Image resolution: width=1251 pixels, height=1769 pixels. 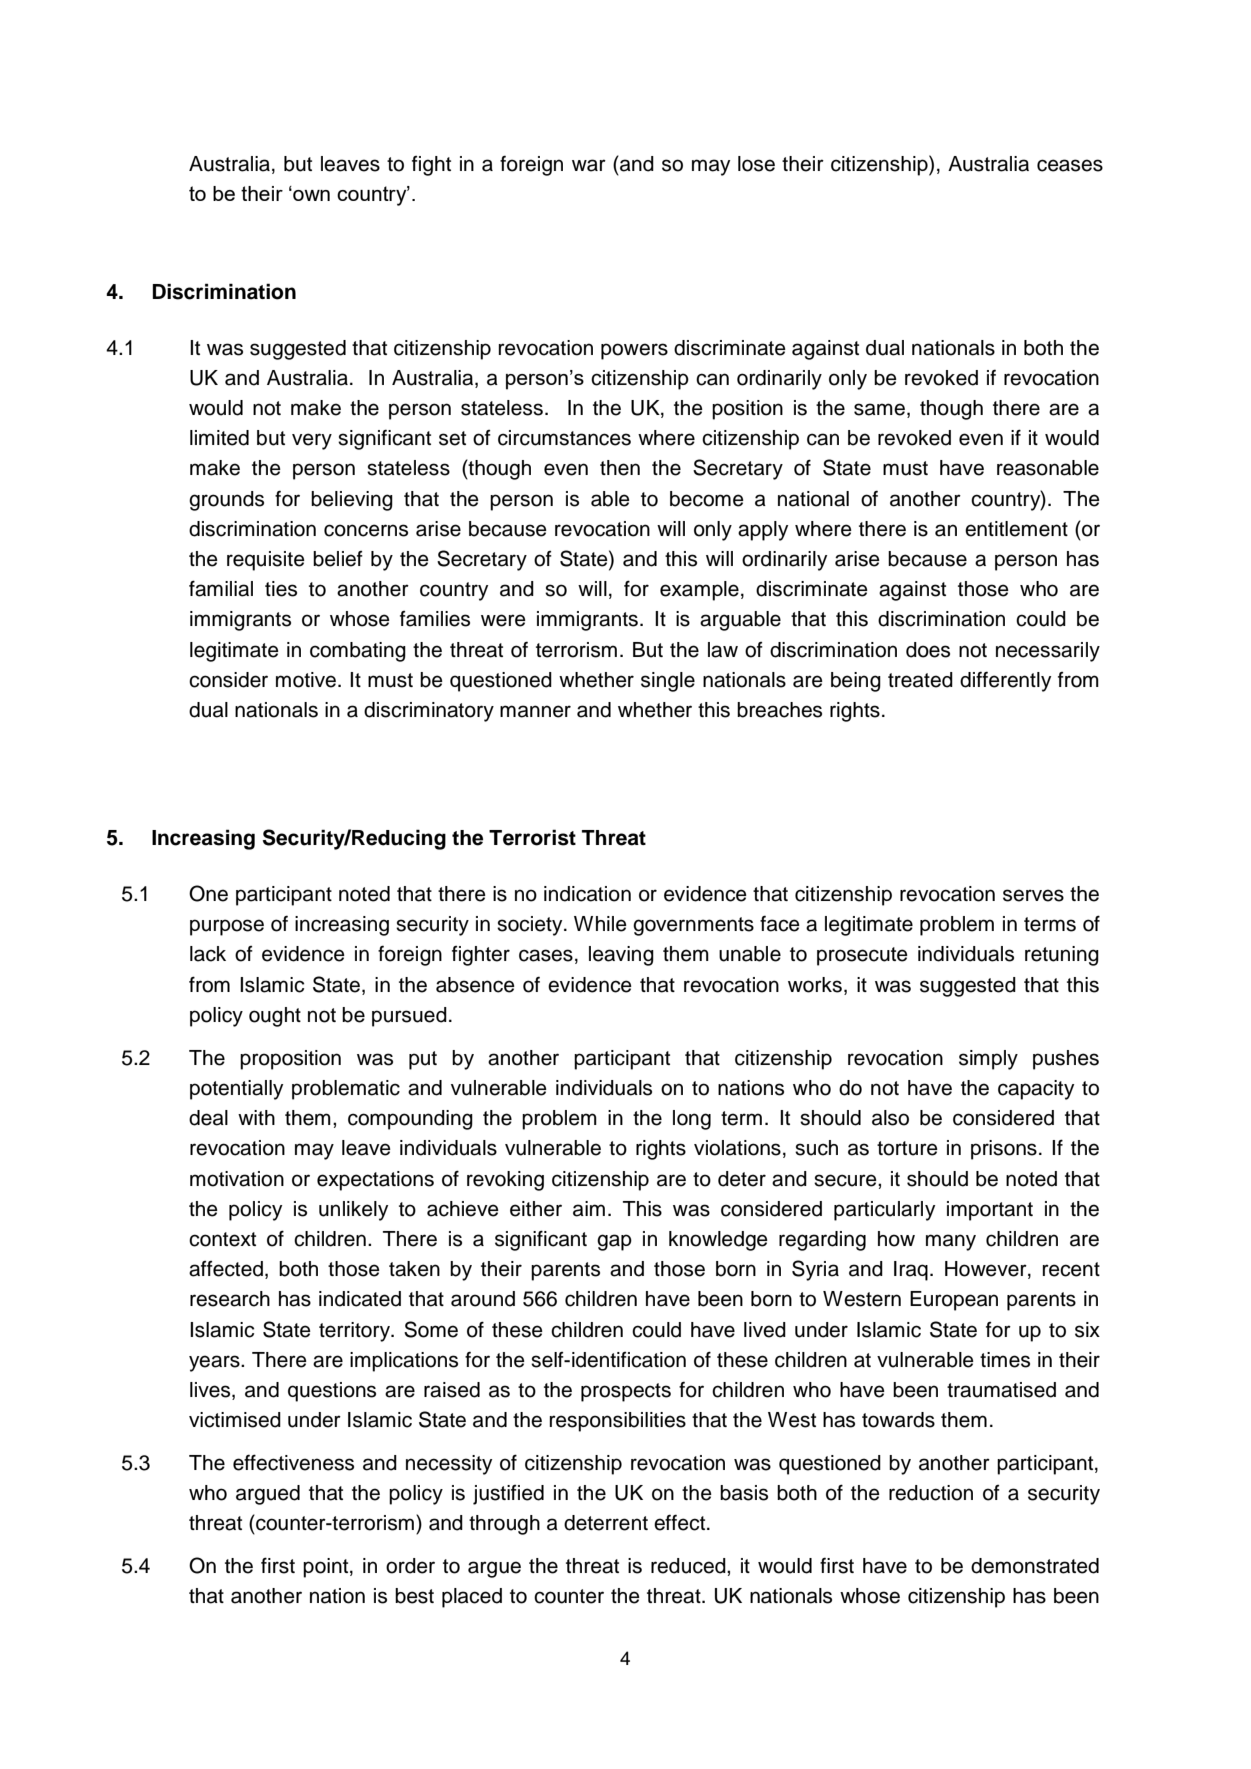 What do you see at coordinates (1016, 529) in the screenshot?
I see `entitlement` at bounding box center [1016, 529].
